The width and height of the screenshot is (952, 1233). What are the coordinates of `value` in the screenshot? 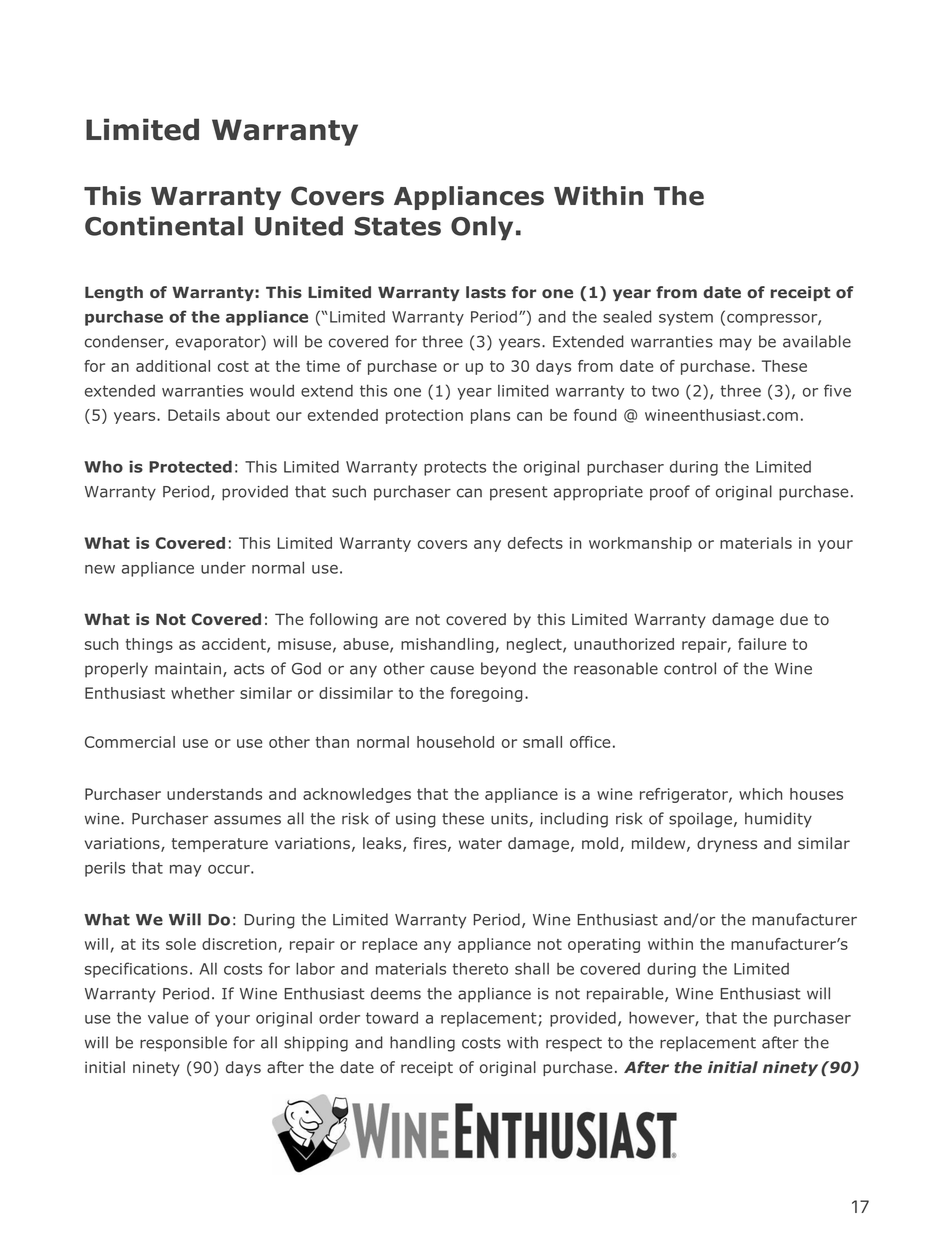 It's located at (168, 1017).
